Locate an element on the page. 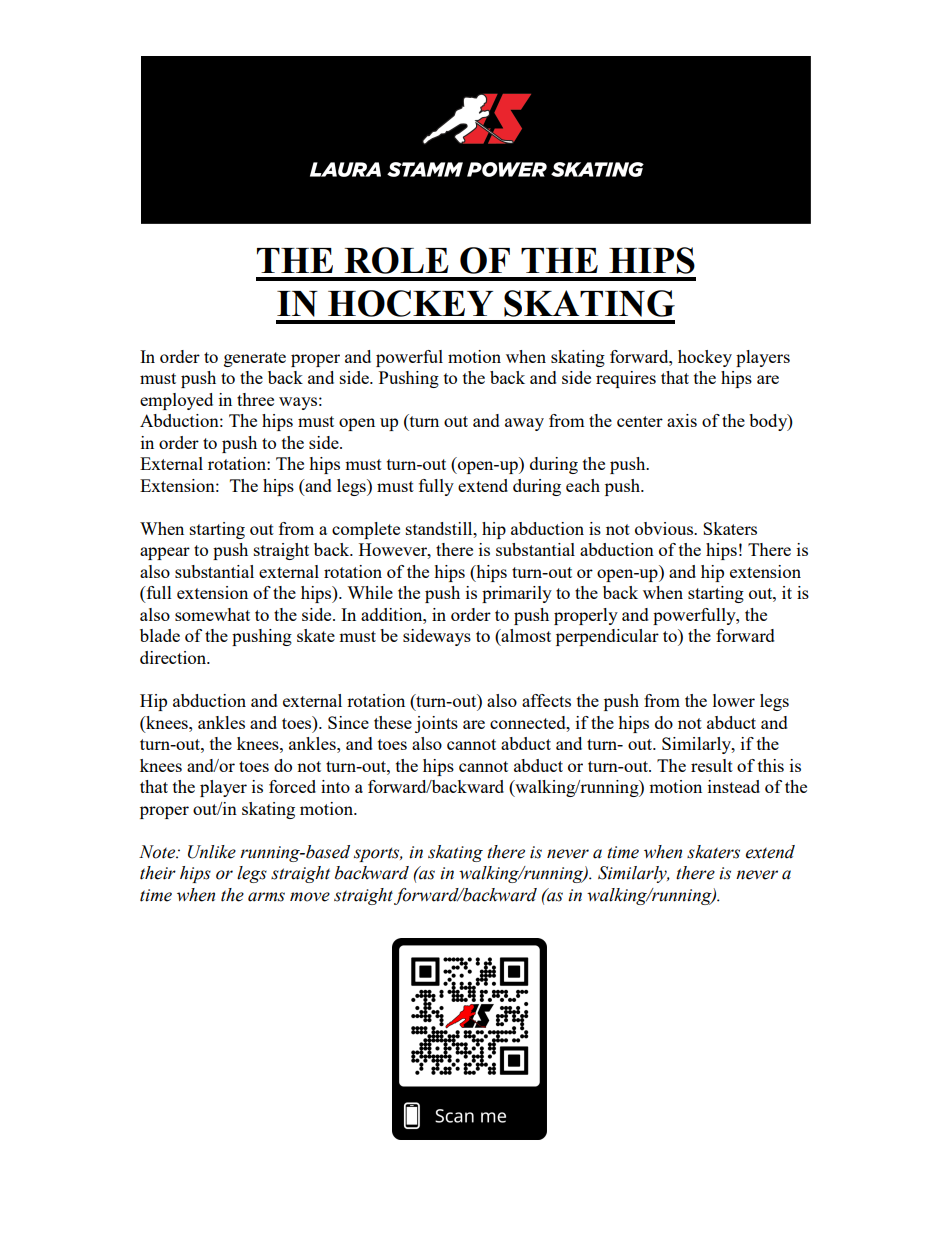 The width and height of the image is (952, 1233). away is located at coordinates (524, 424).
